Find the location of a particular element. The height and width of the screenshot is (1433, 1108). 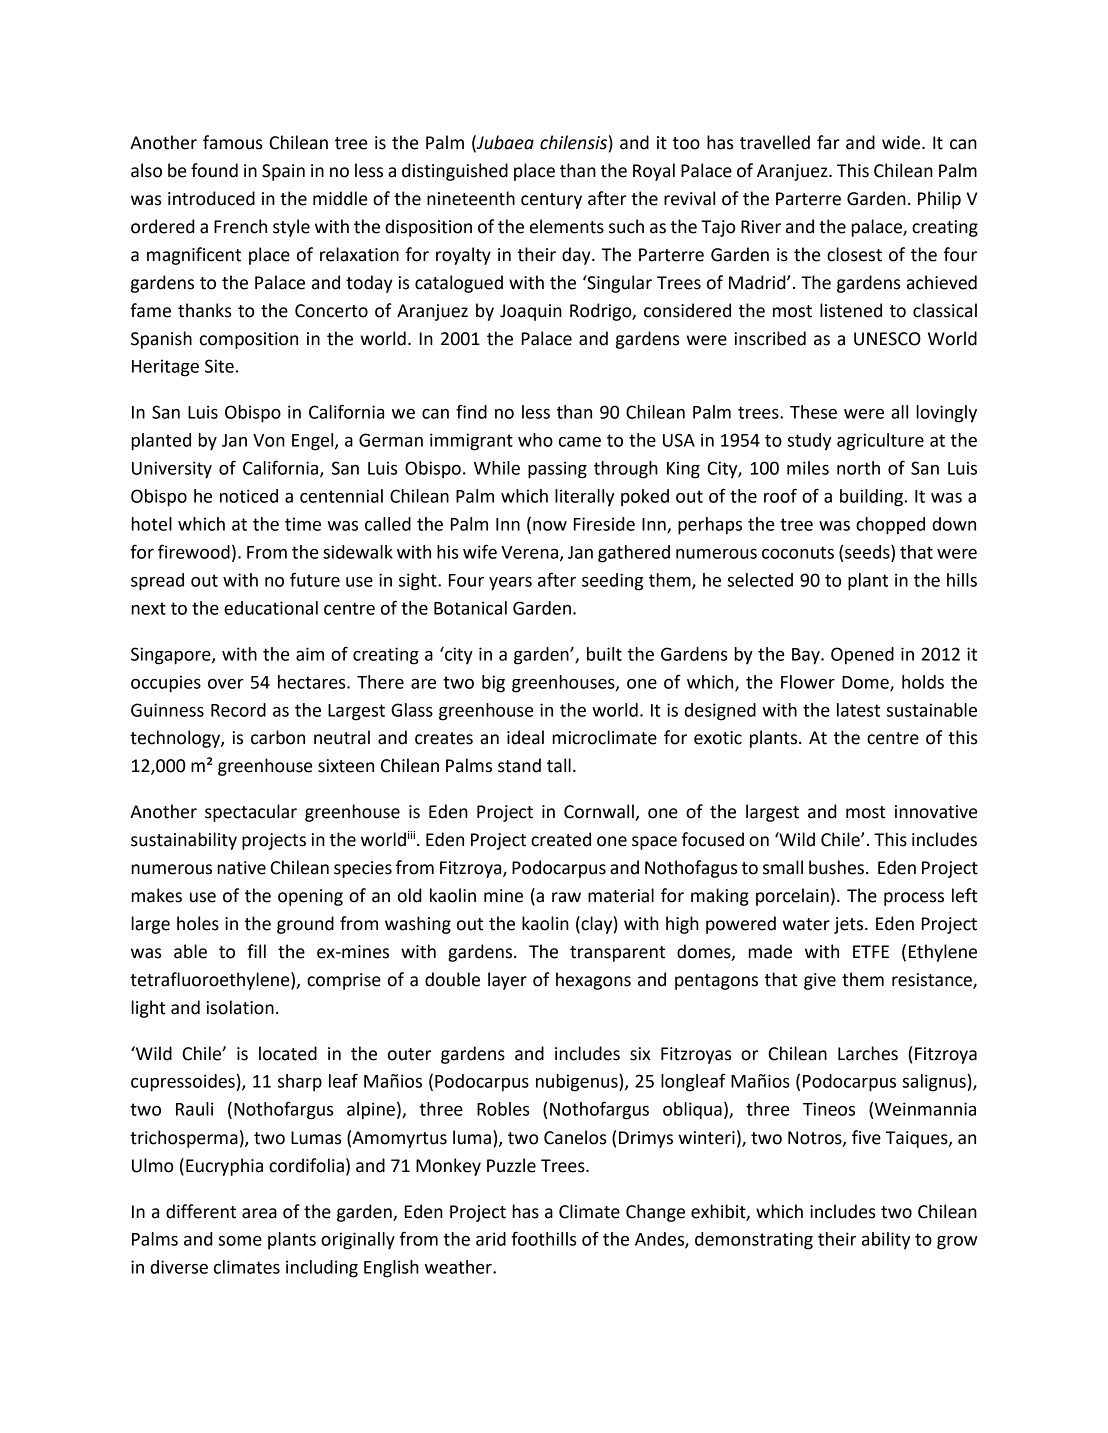

latest is located at coordinates (858, 710).
